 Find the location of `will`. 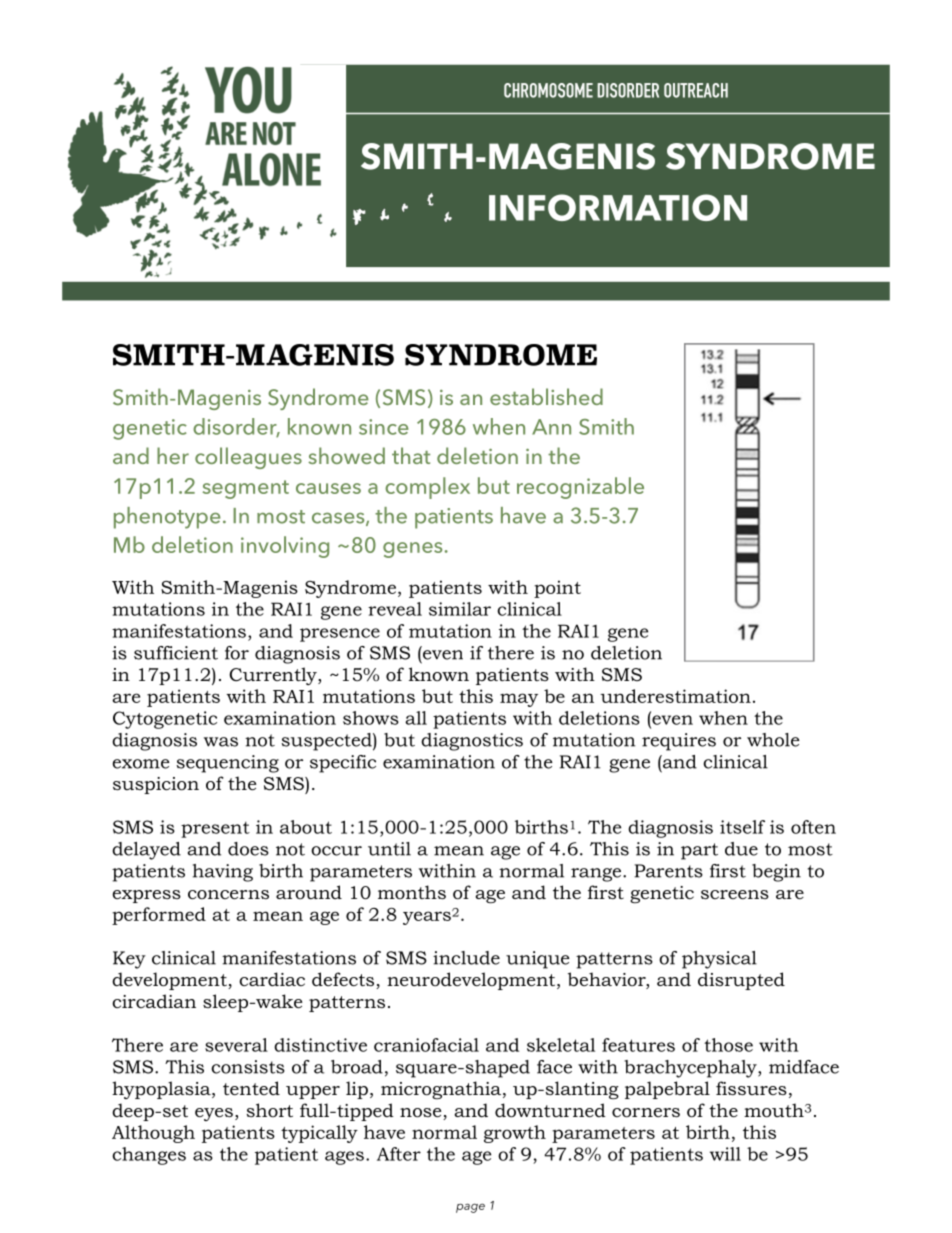

will is located at coordinates (725, 1154).
